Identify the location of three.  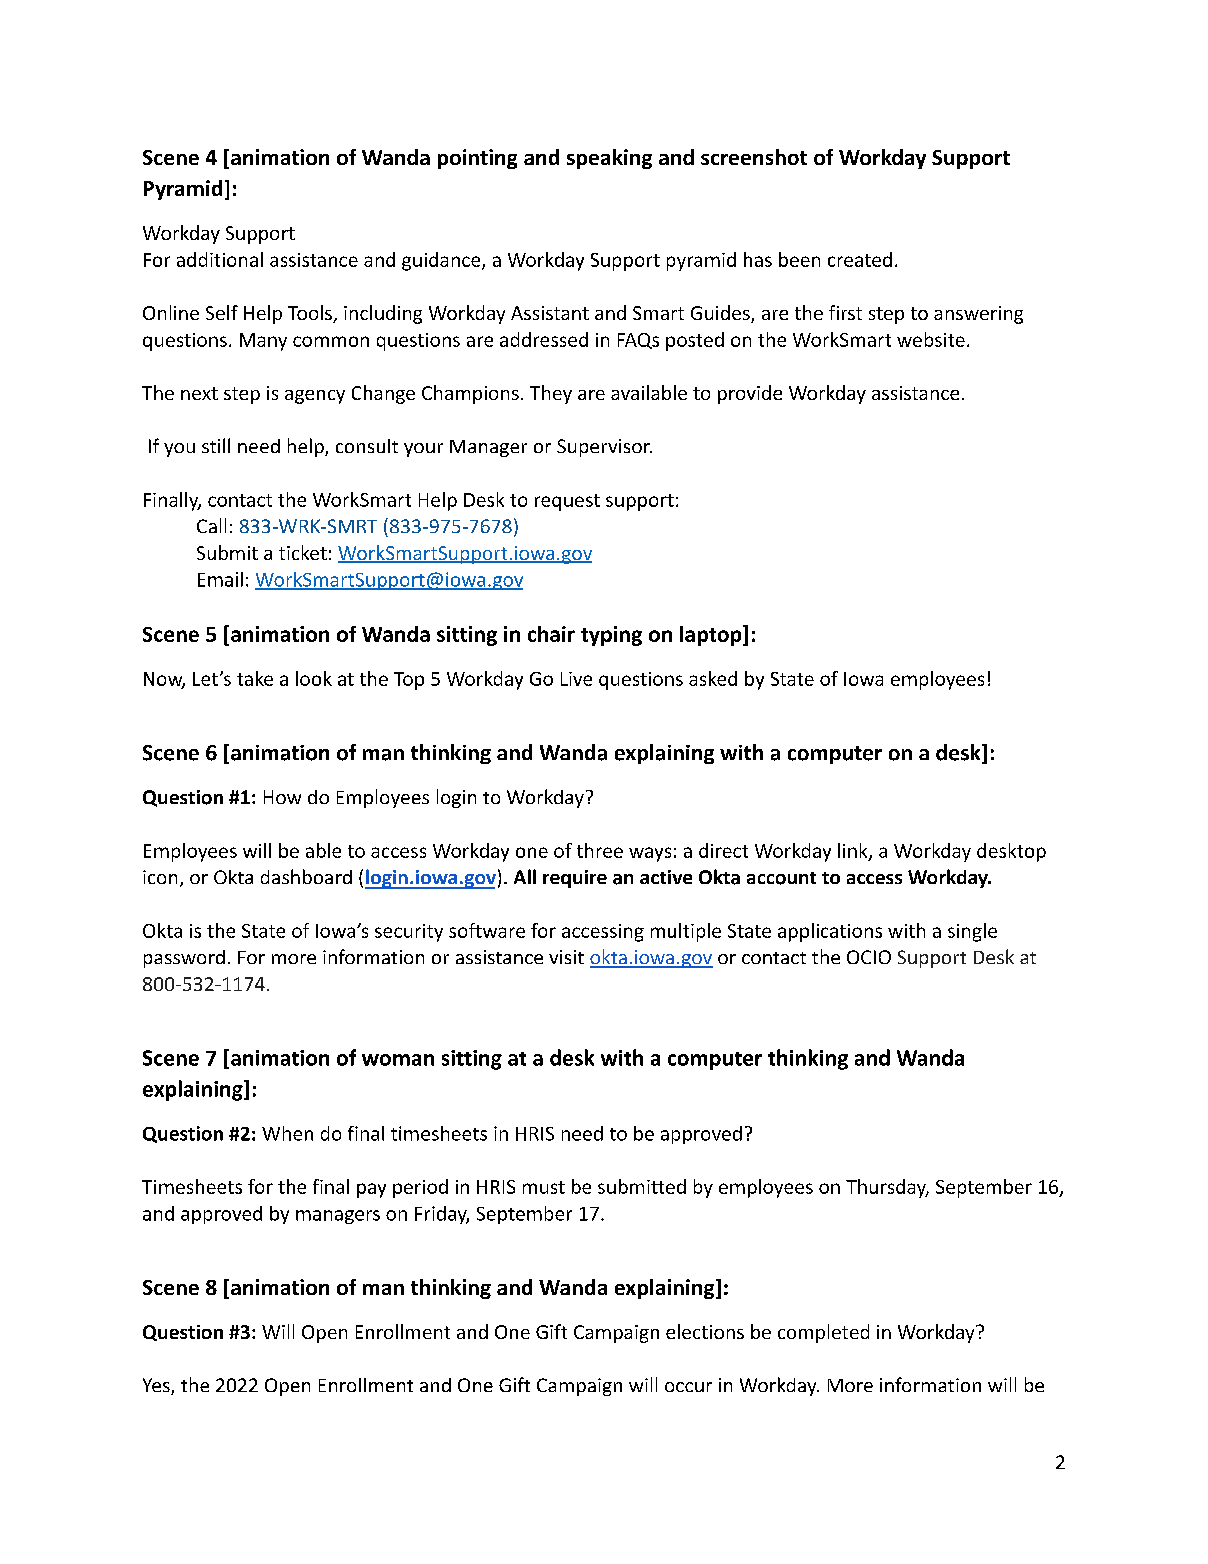
(600, 850).
